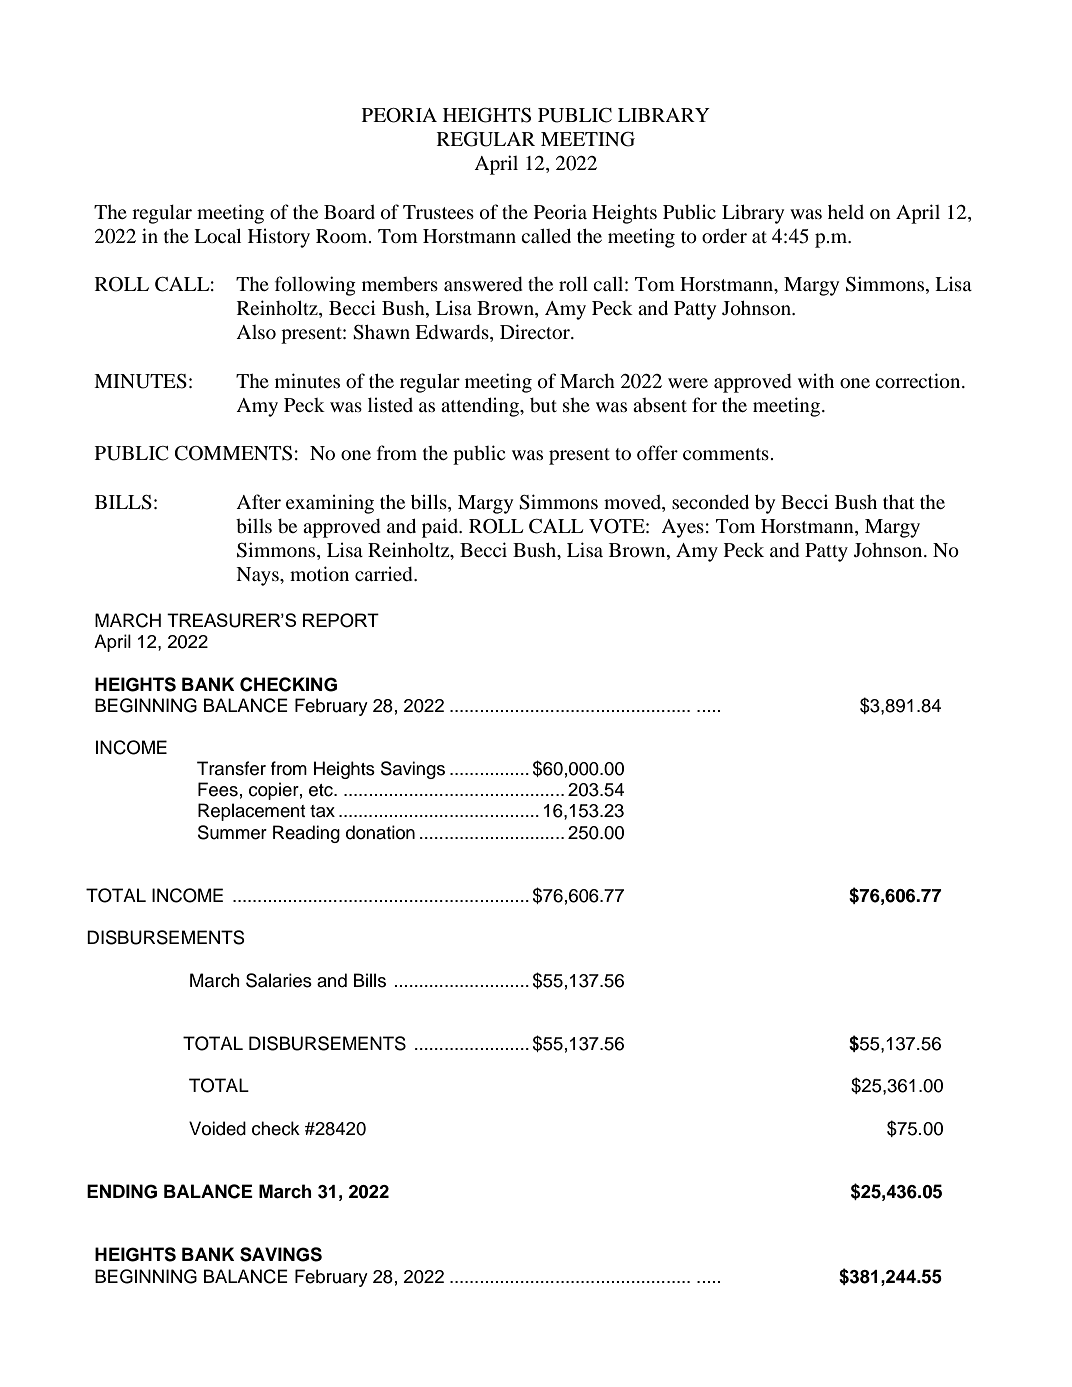  Describe the element at coordinates (846, 211) in the image. I see `held` at that location.
